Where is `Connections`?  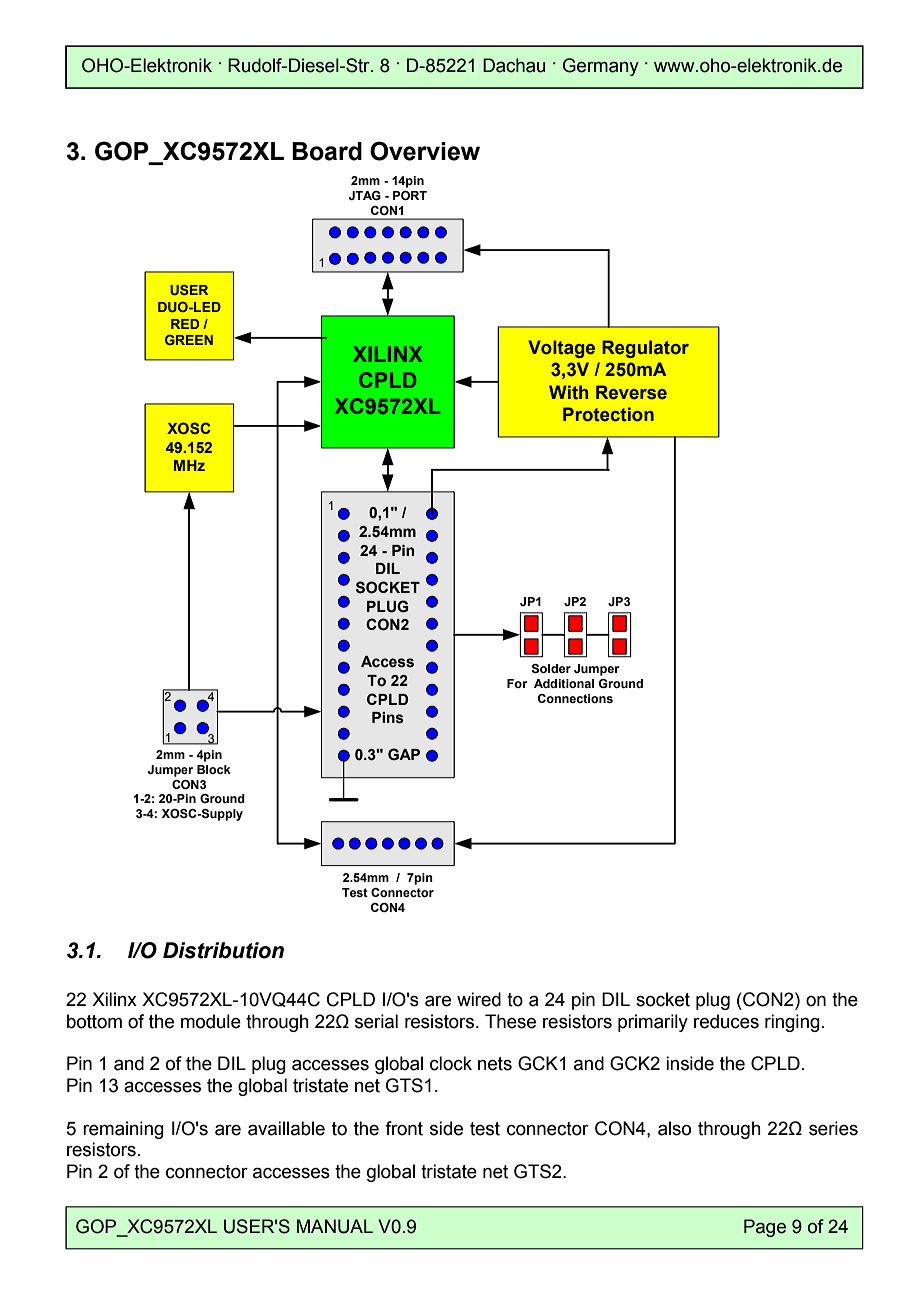 Connections is located at coordinates (575, 698).
